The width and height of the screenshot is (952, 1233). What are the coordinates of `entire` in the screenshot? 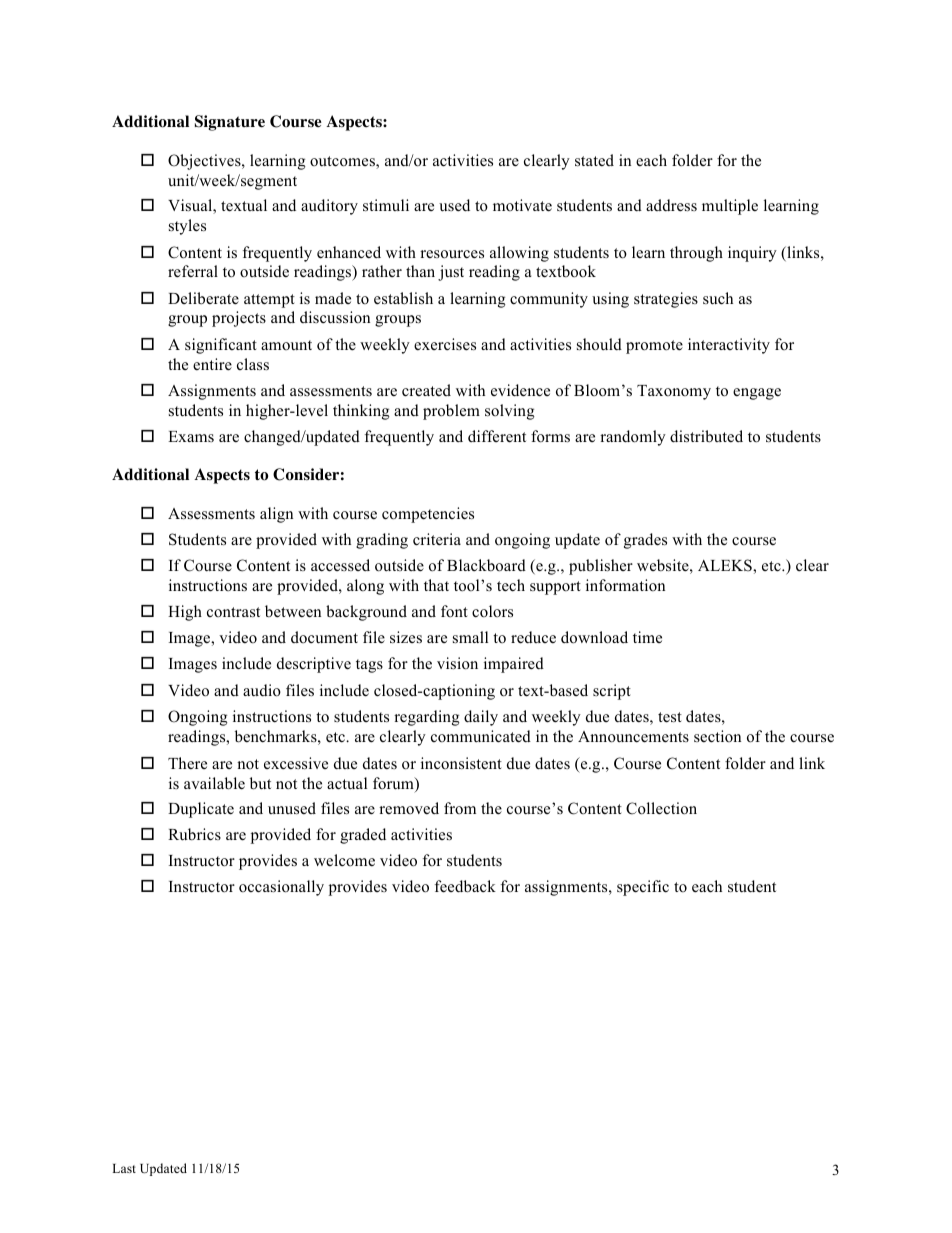 It's located at (212, 364).
